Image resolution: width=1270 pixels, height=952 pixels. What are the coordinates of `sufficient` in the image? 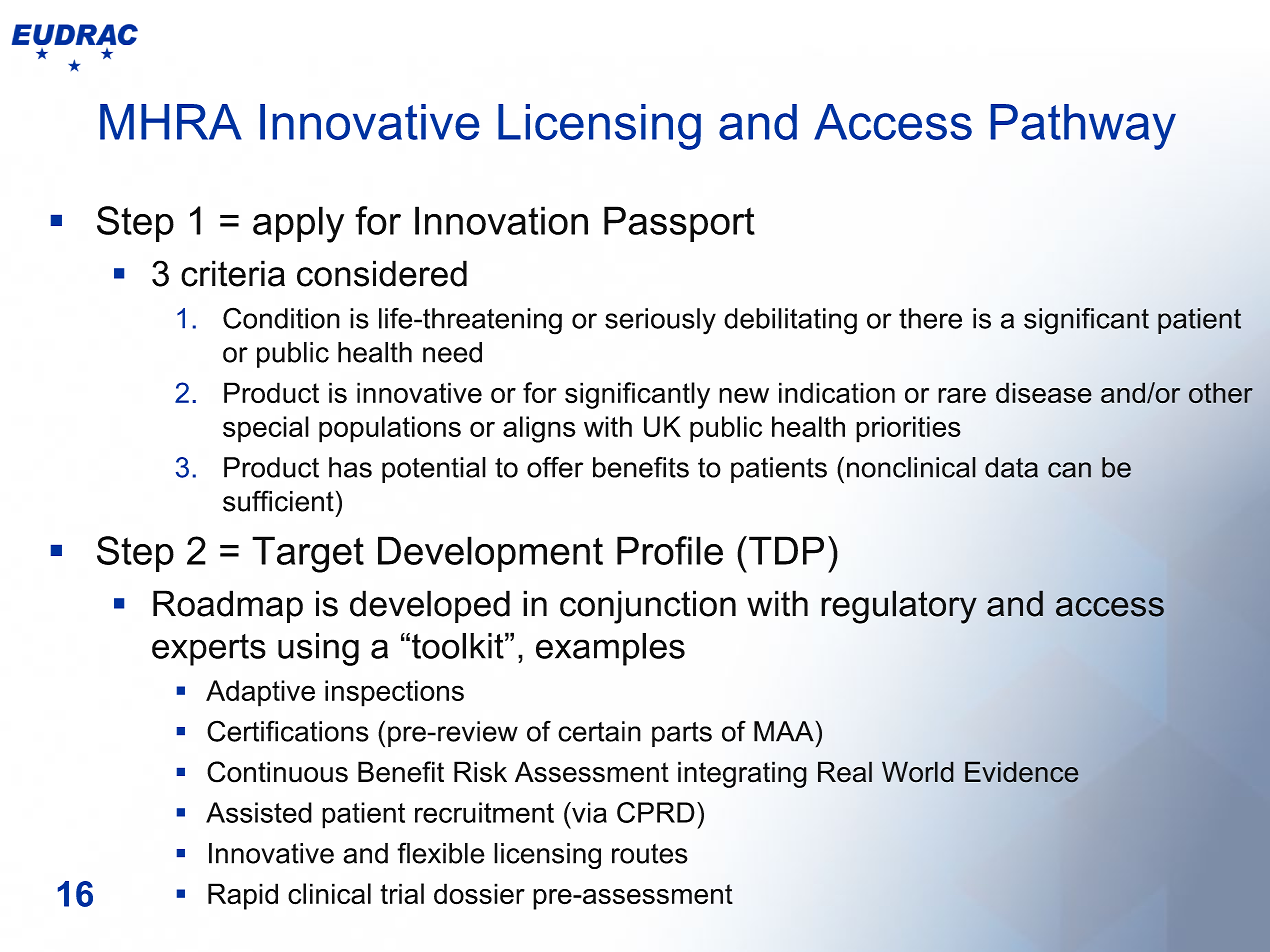 It's located at (278, 501).
